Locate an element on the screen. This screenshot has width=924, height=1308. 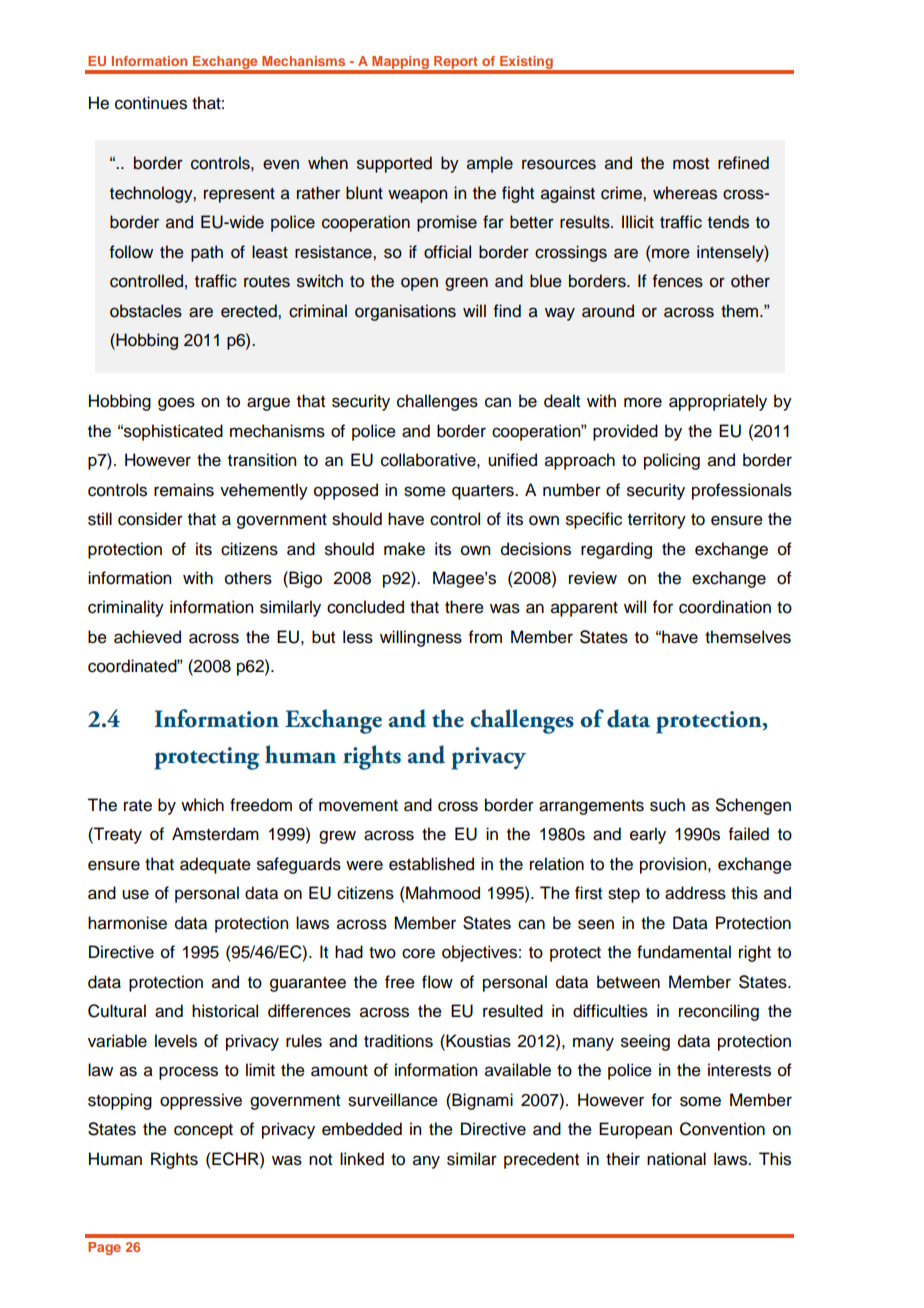
linked is located at coordinates (362, 1159).
